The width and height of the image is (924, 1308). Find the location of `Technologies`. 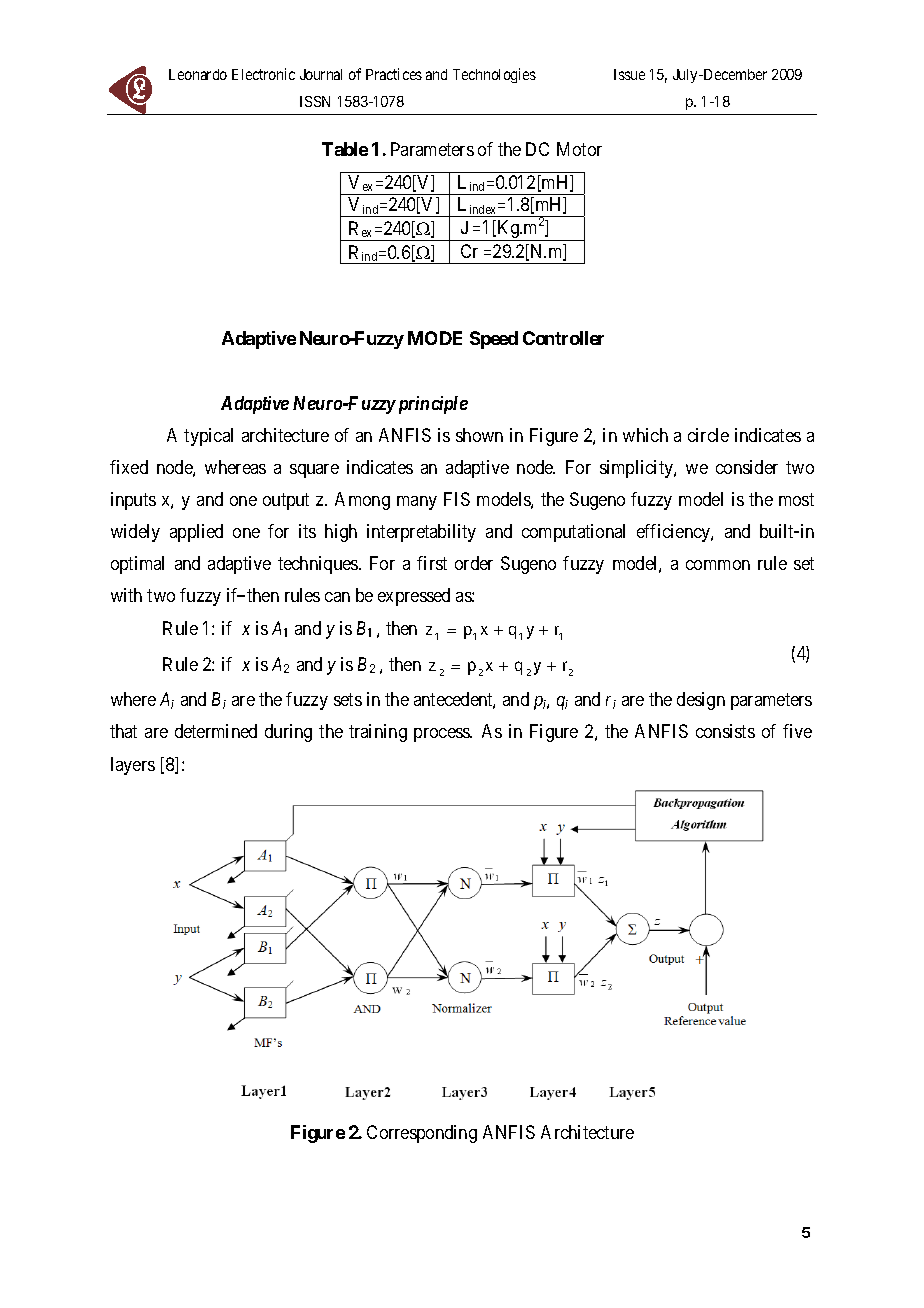

Technologies is located at coordinates (494, 75).
